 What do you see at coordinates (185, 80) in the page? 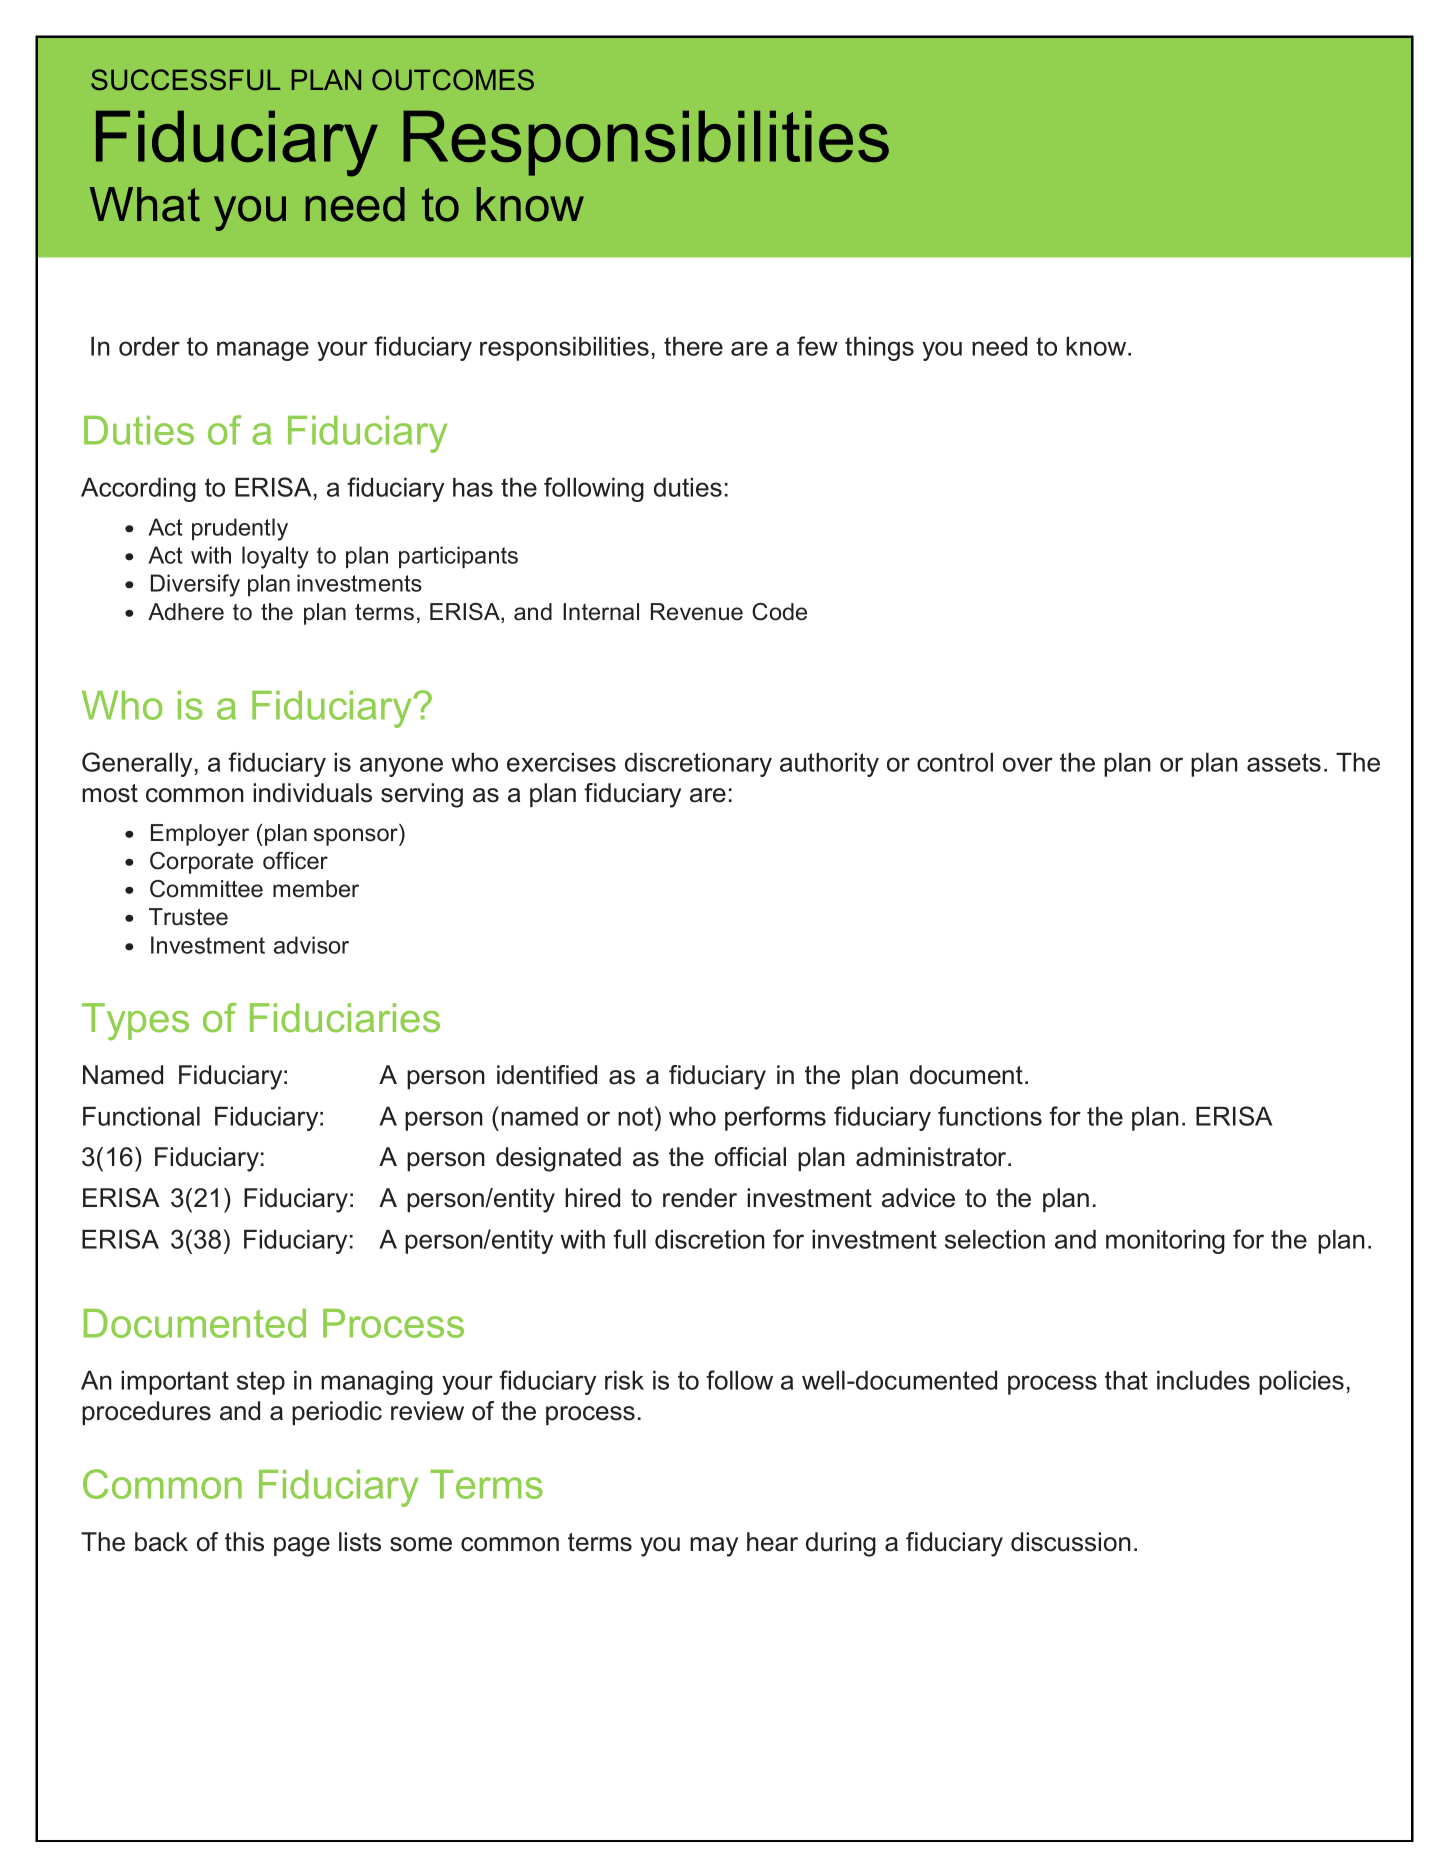
I see `SUCCESSFUL` at bounding box center [185, 80].
